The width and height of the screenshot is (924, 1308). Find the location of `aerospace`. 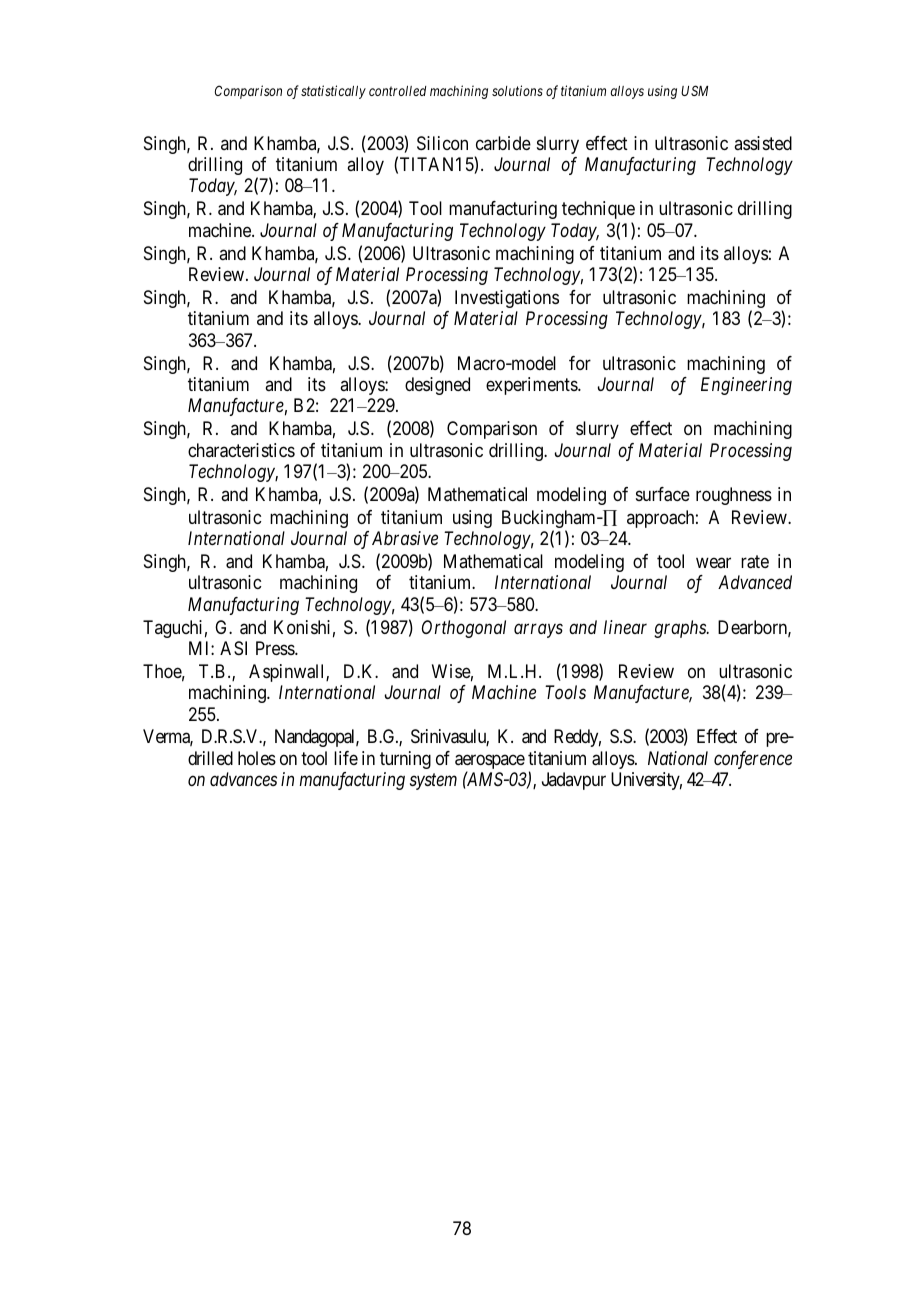

aerospace is located at coordinates (490, 763).
